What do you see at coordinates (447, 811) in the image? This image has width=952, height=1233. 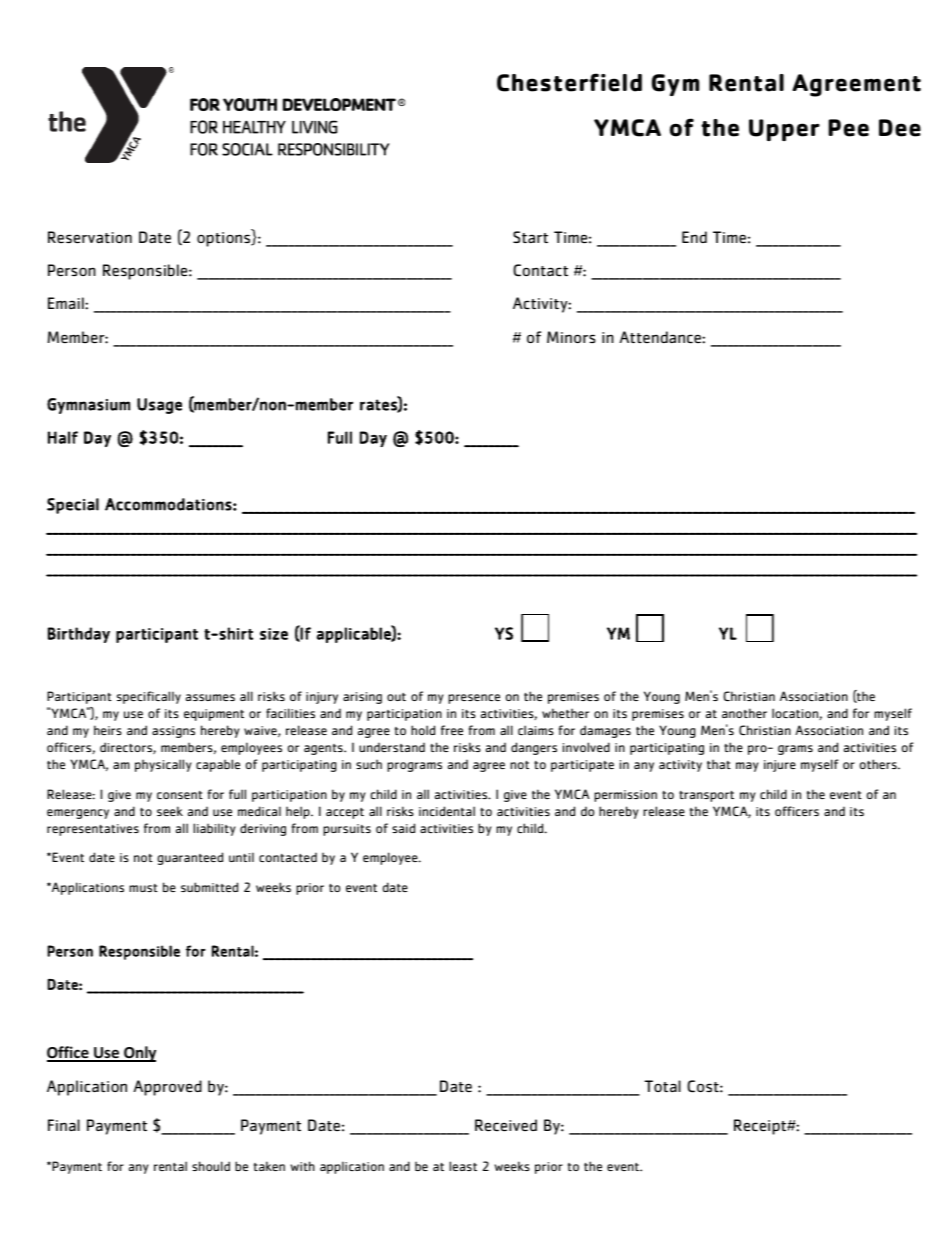 I see `incidental` at bounding box center [447, 811].
